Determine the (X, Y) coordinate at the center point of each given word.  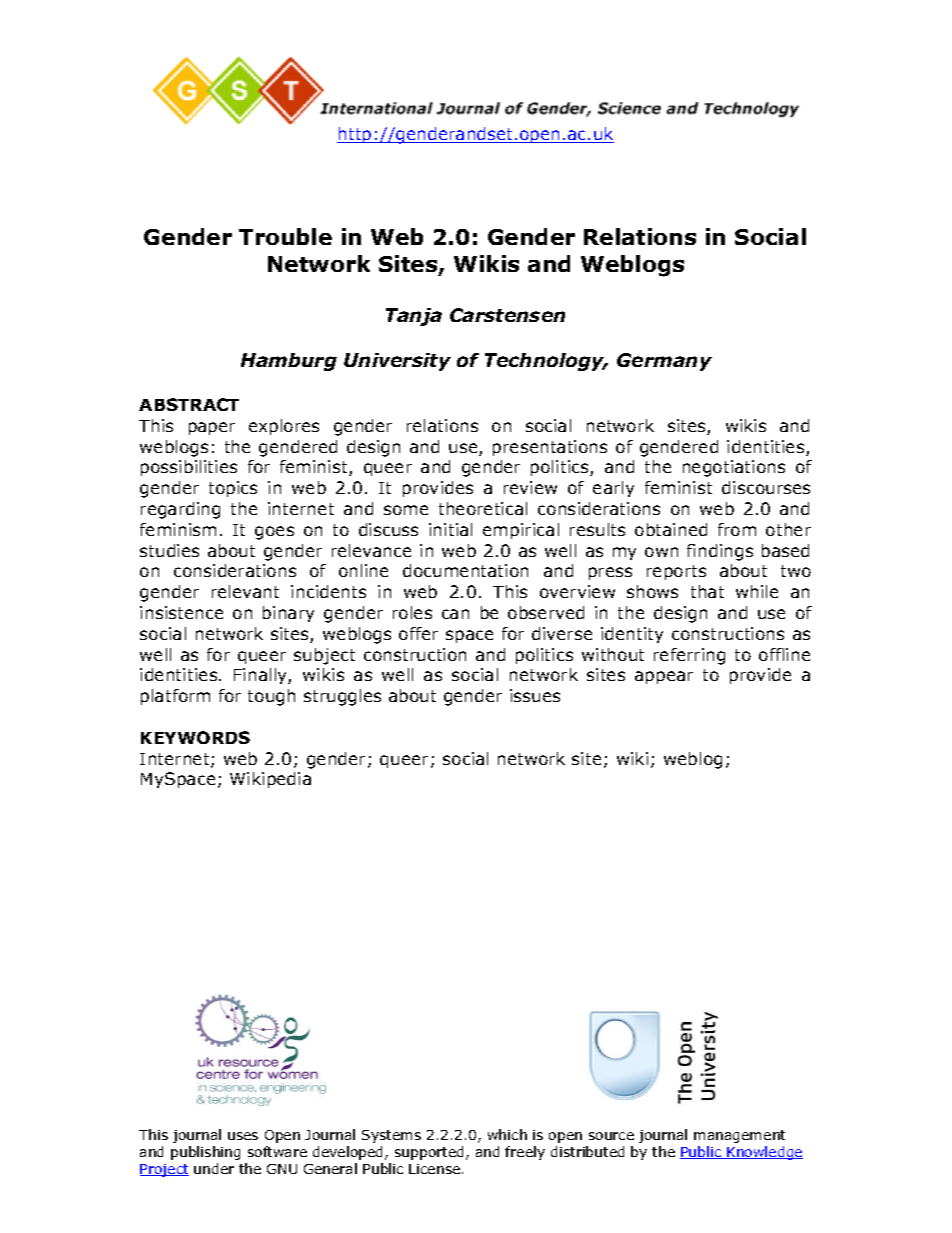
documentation (465, 570)
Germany (664, 362)
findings (720, 552)
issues (535, 695)
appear (664, 677)
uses (243, 1136)
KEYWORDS (195, 737)
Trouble (285, 236)
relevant (245, 591)
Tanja (414, 317)
